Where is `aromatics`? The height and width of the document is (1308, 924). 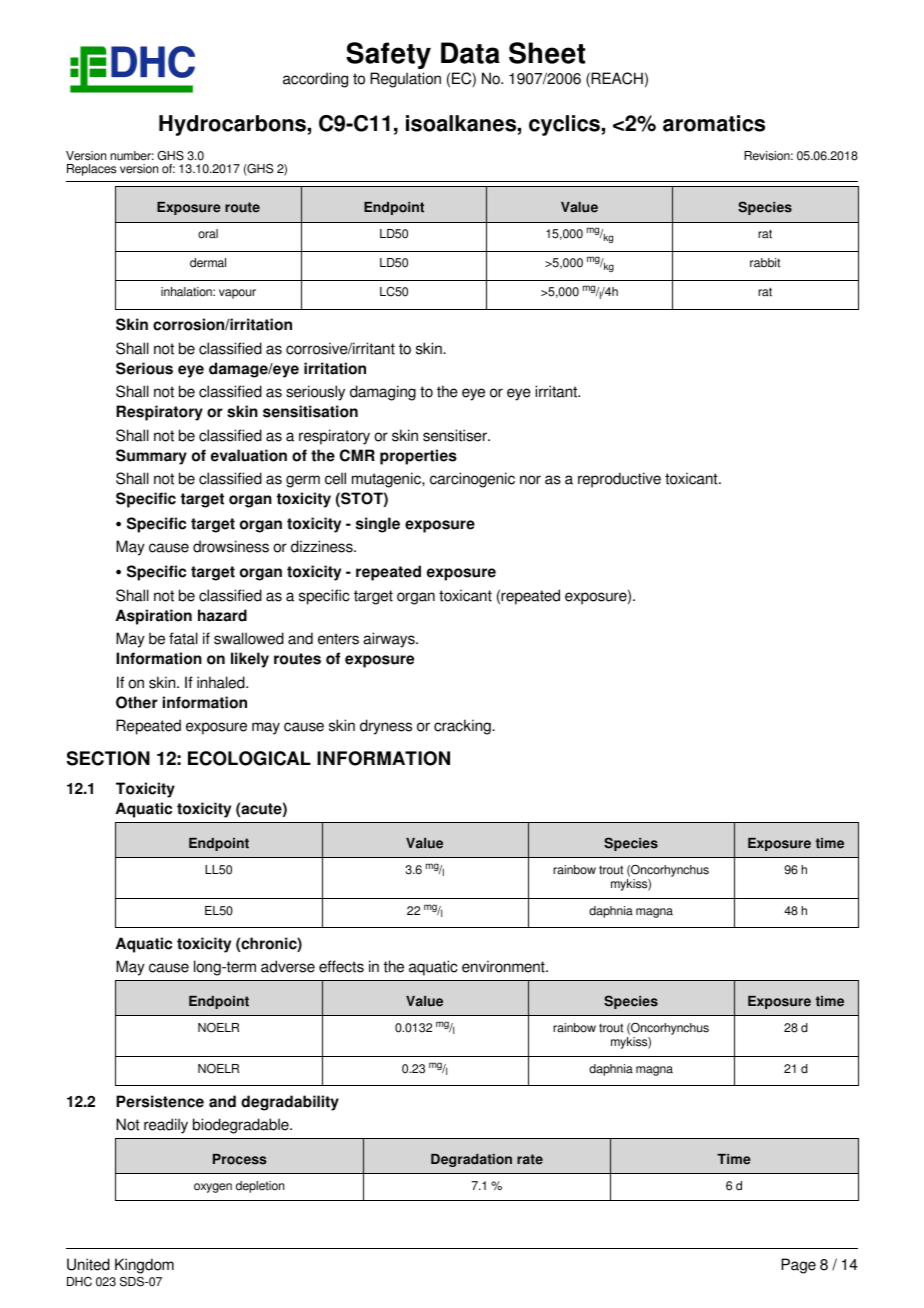 aromatics is located at coordinates (714, 123).
